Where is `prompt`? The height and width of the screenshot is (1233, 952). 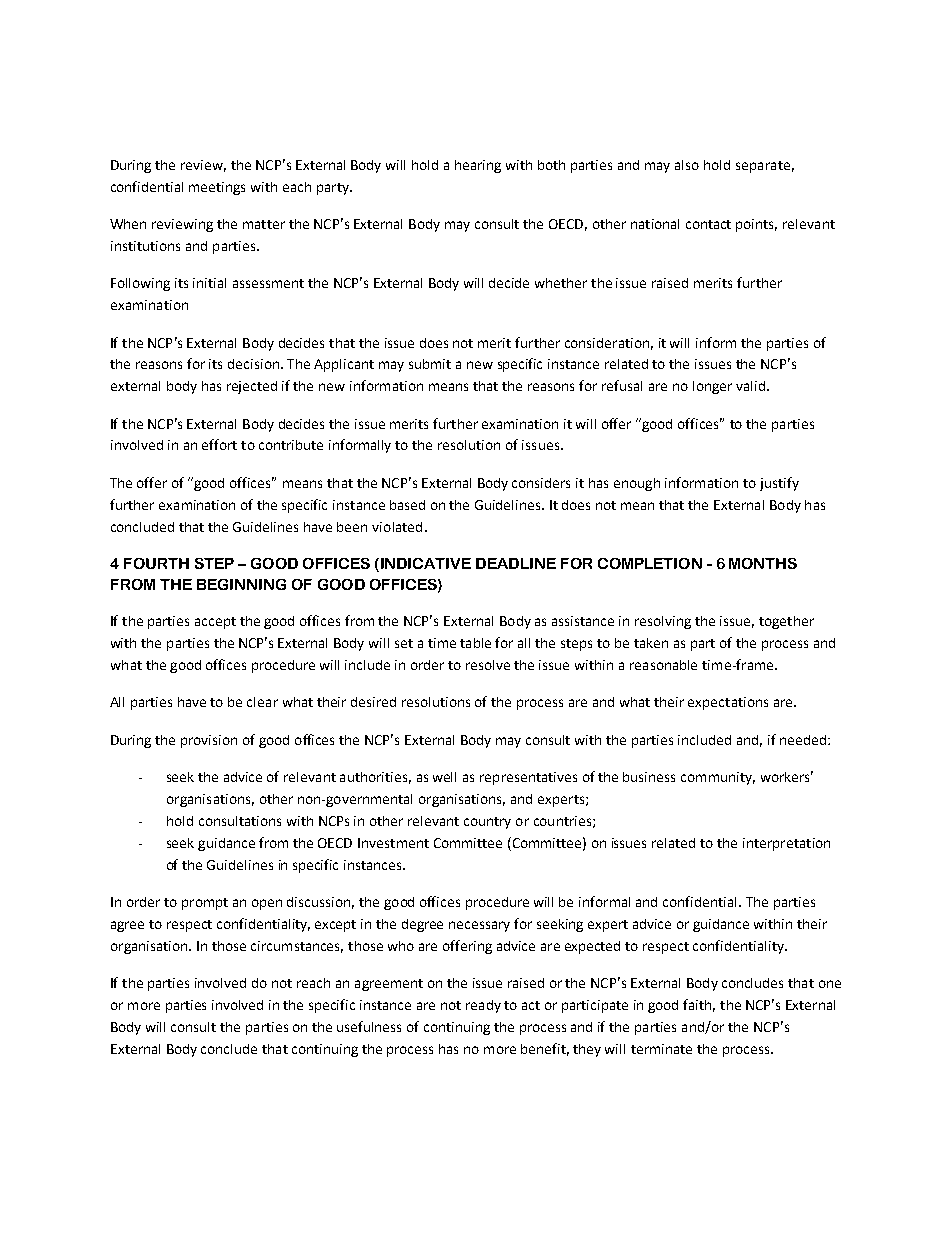 prompt is located at coordinates (205, 904).
